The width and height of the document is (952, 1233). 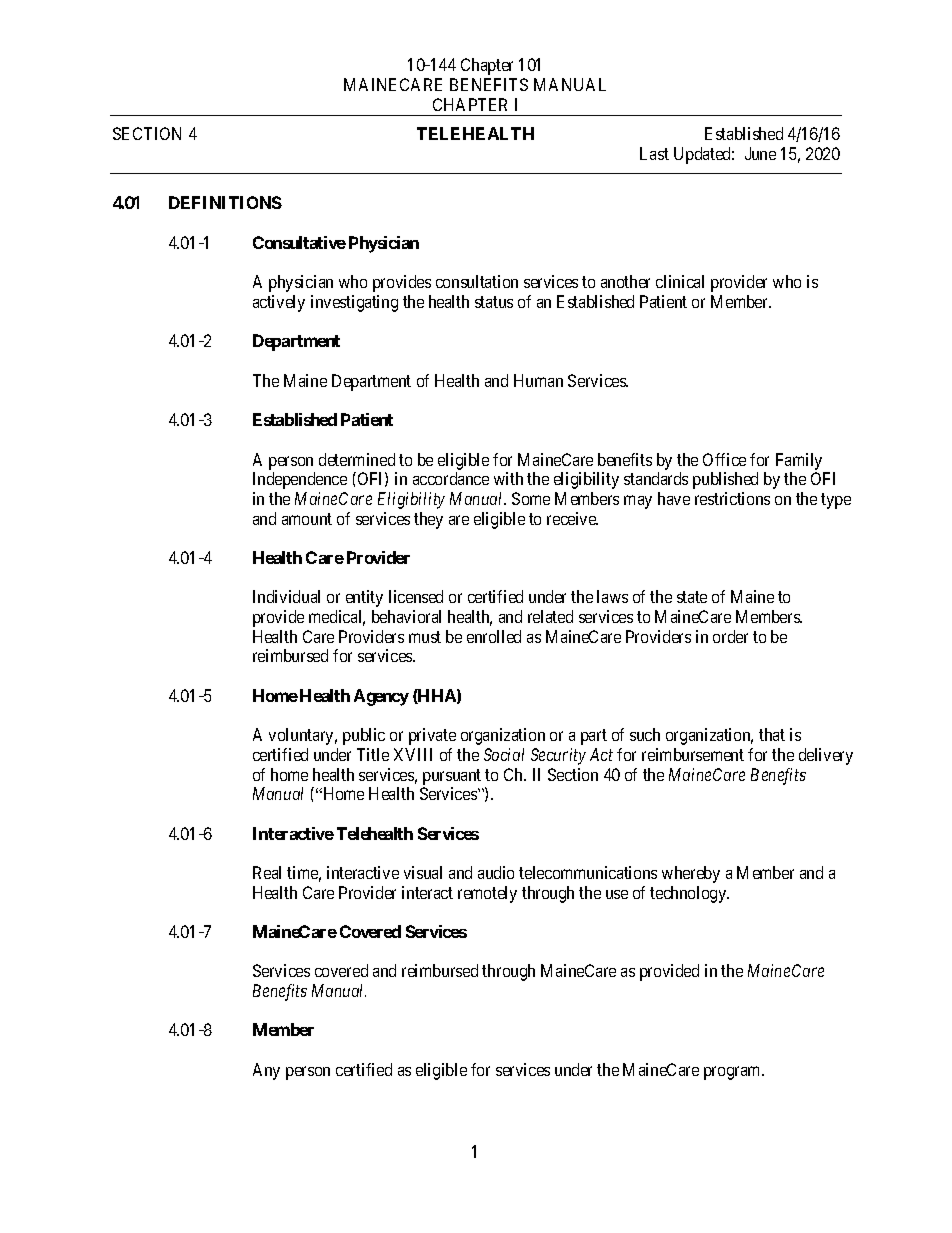 I want to click on related, so click(x=550, y=616).
